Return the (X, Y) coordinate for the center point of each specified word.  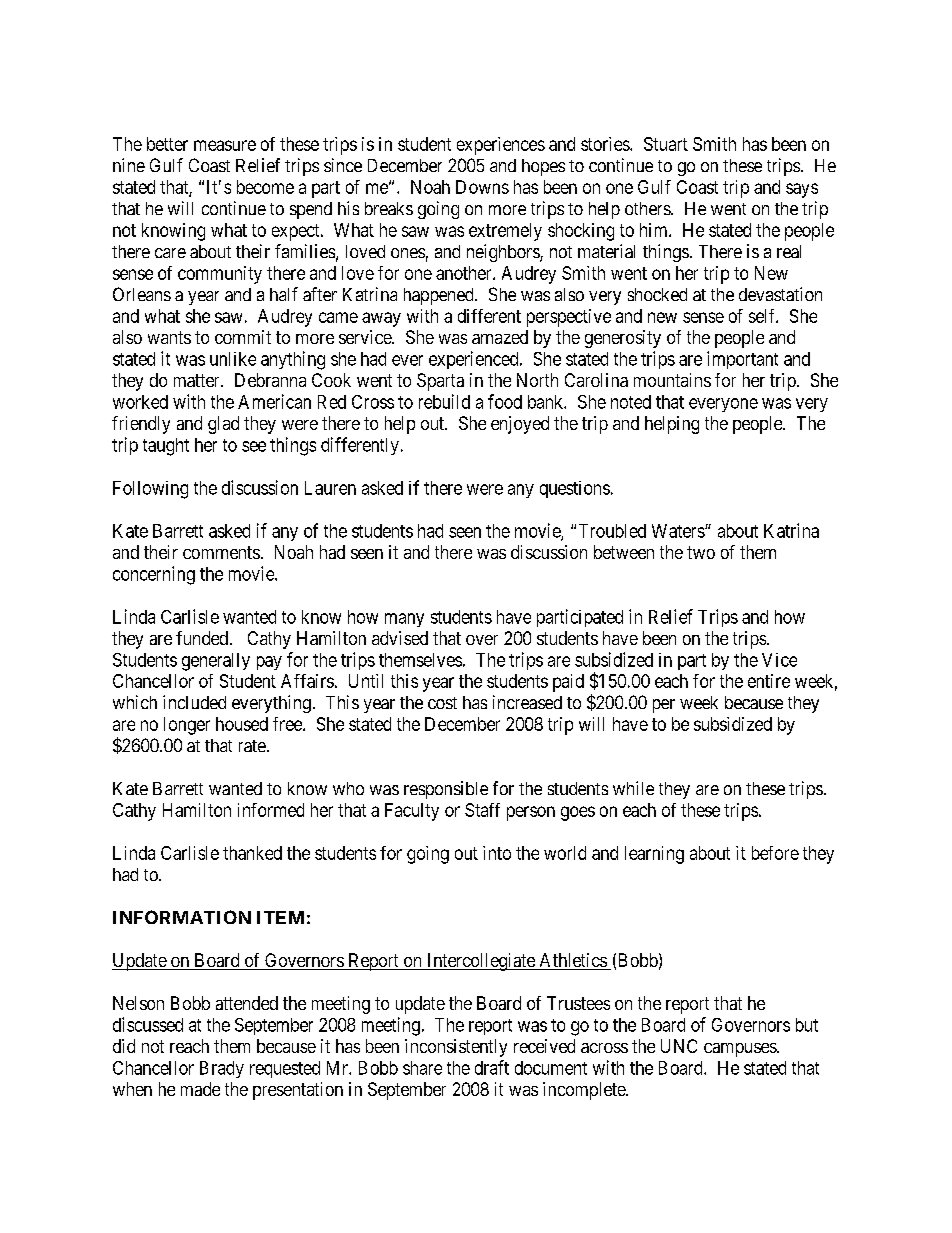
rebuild (444, 401)
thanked (252, 853)
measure (225, 145)
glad (223, 425)
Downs (482, 187)
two (701, 552)
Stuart (666, 144)
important (742, 360)
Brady (222, 1069)
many (404, 620)
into (497, 853)
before (775, 853)
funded (202, 638)
